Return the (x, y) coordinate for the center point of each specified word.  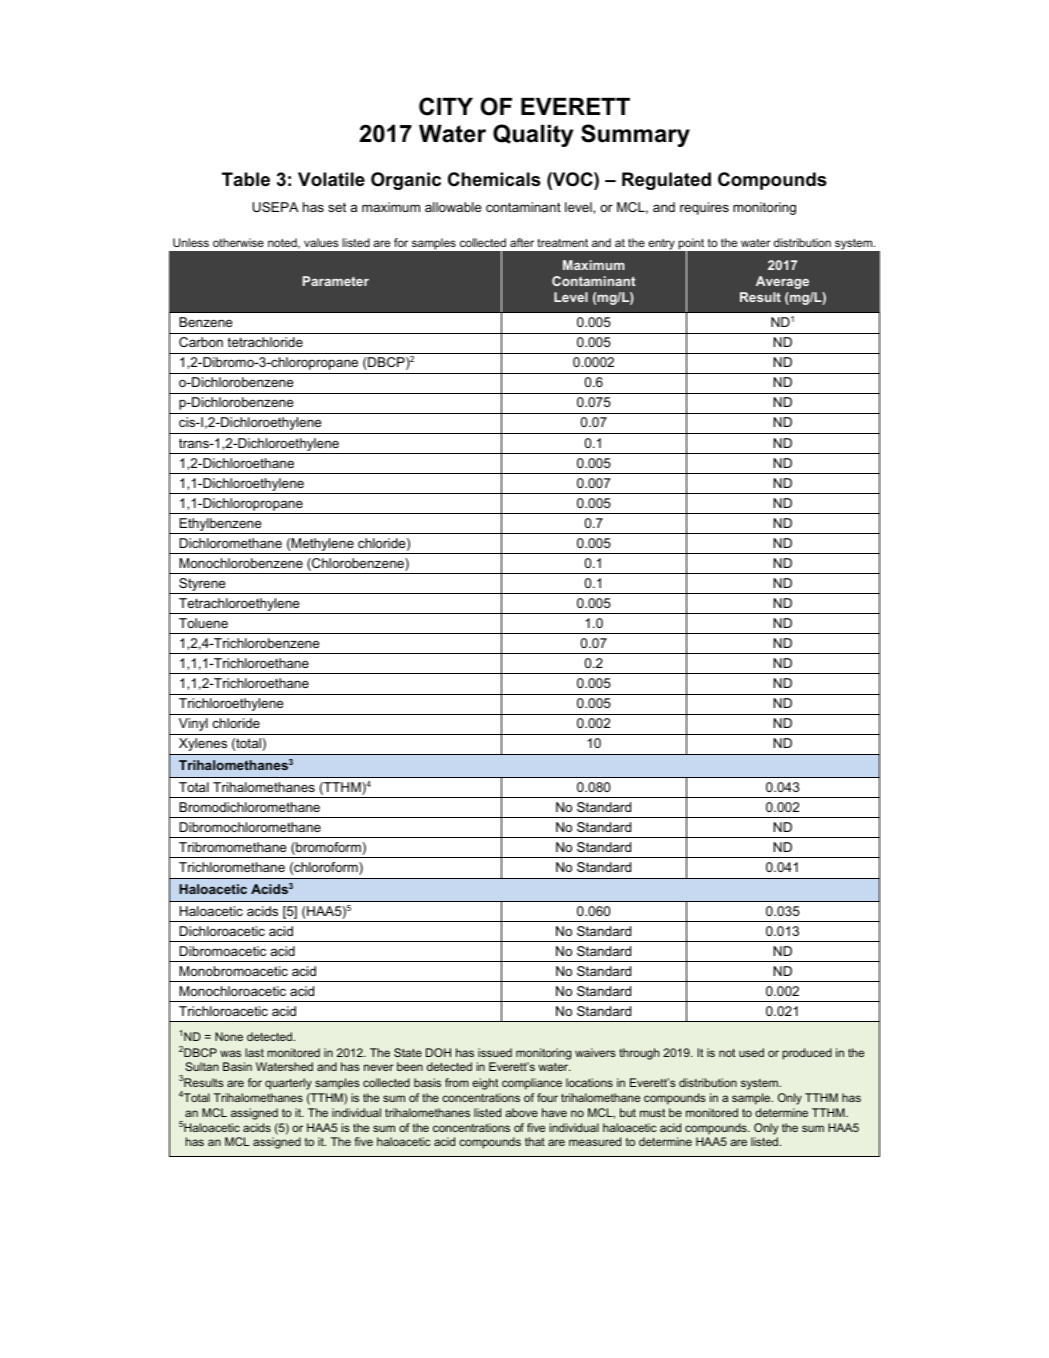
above (521, 1112)
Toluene (203, 623)
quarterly (288, 1084)
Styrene (202, 586)
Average (782, 282)
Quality (533, 135)
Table (246, 179)
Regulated (666, 181)
